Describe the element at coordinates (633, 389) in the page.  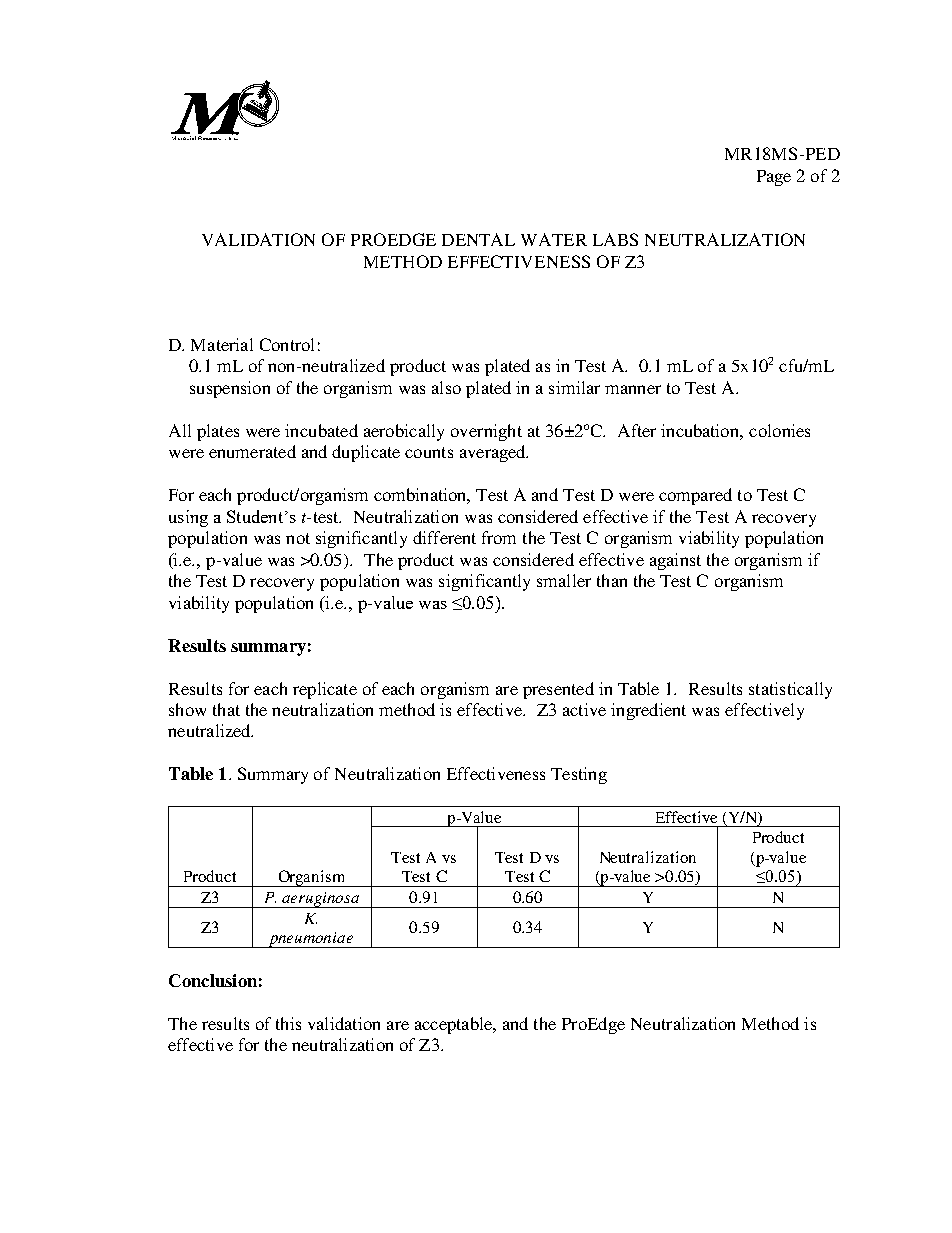
I see `manner` at that location.
